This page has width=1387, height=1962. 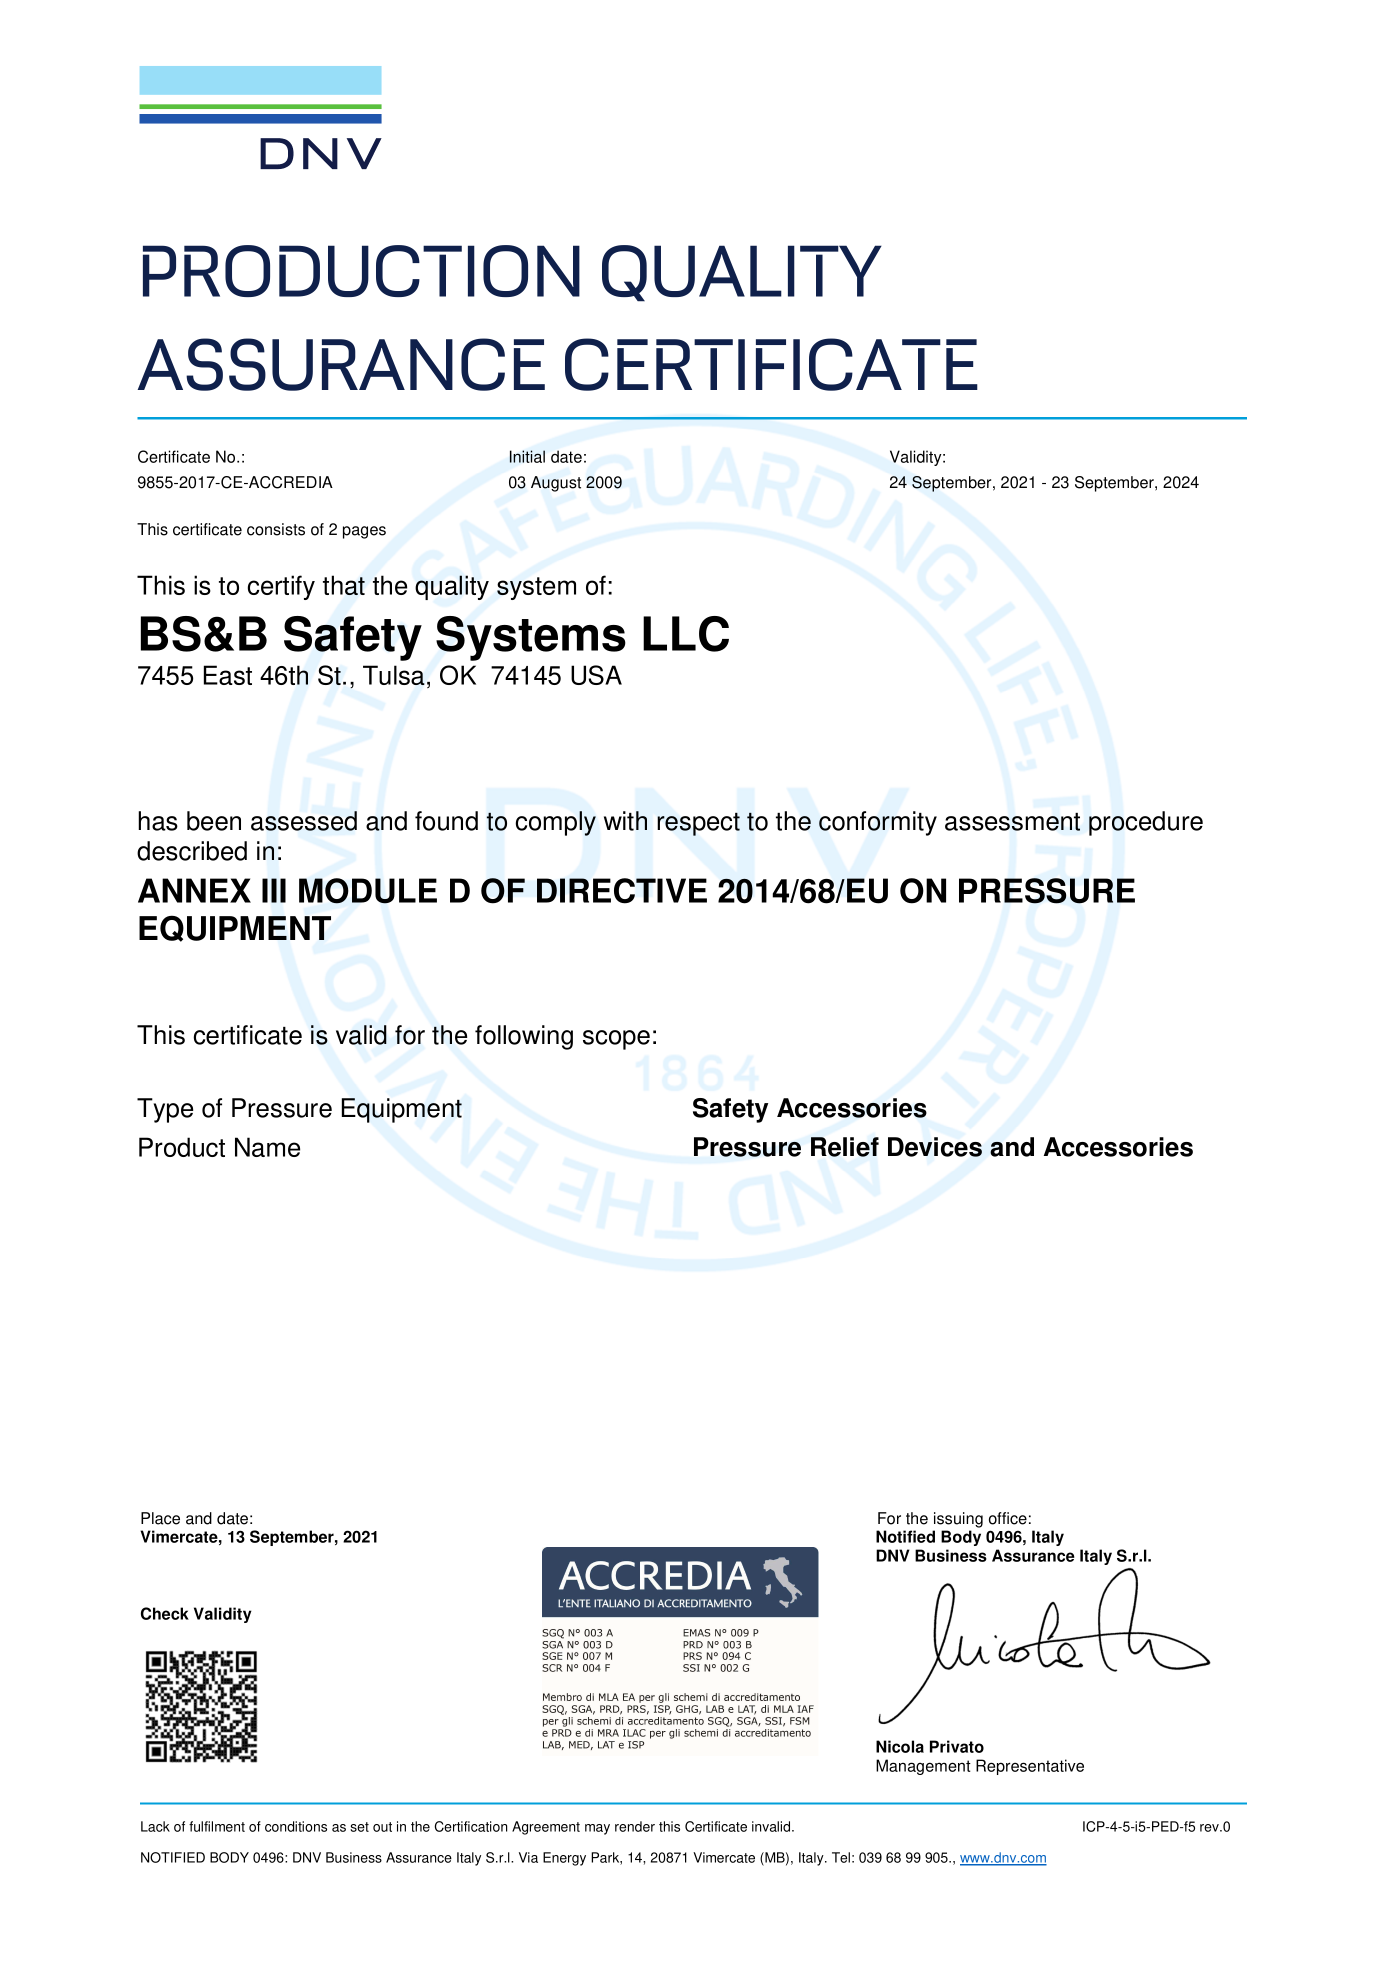 I want to click on LLC, so click(x=686, y=634).
